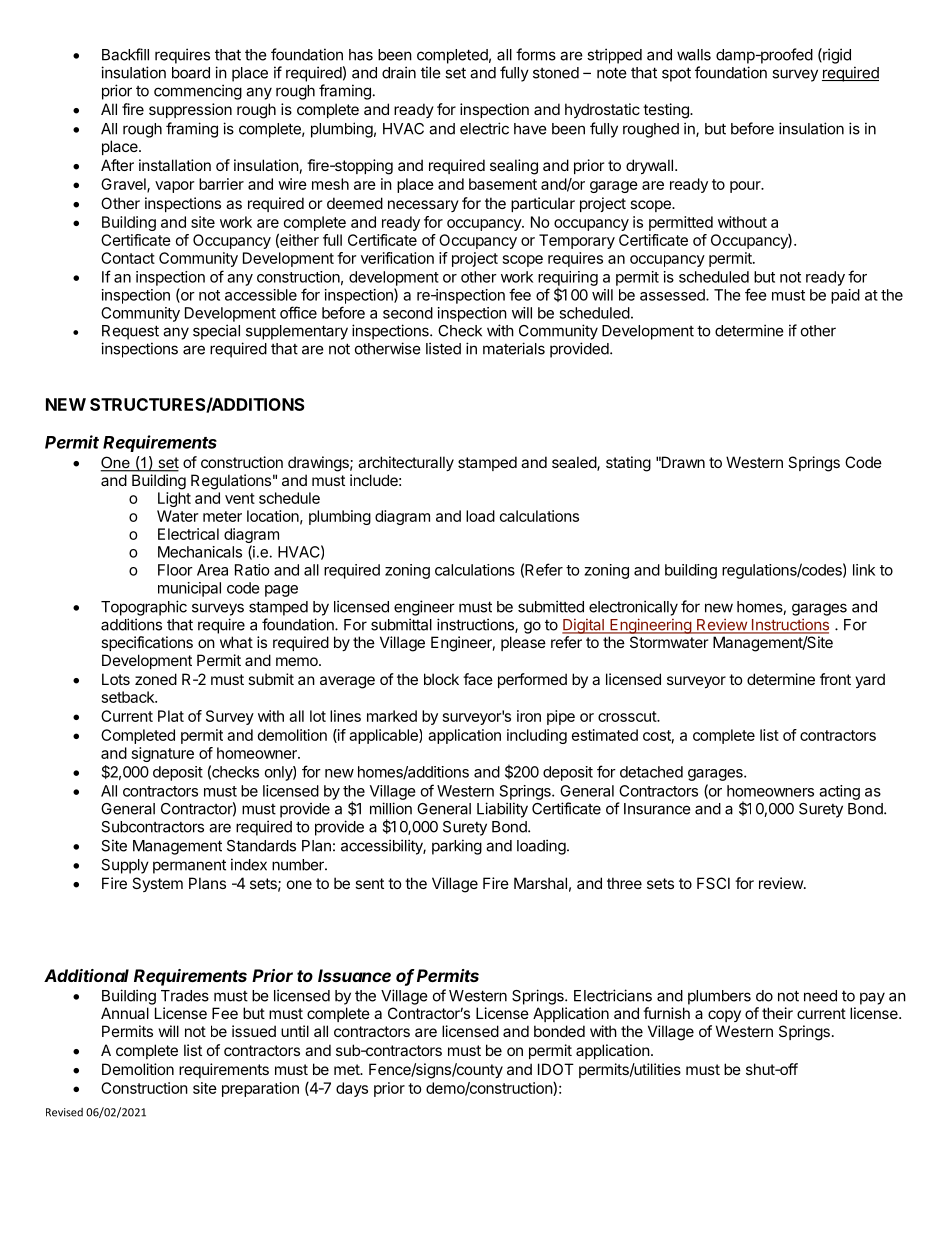 This screenshot has width=952, height=1233. I want to click on acting, so click(839, 792).
